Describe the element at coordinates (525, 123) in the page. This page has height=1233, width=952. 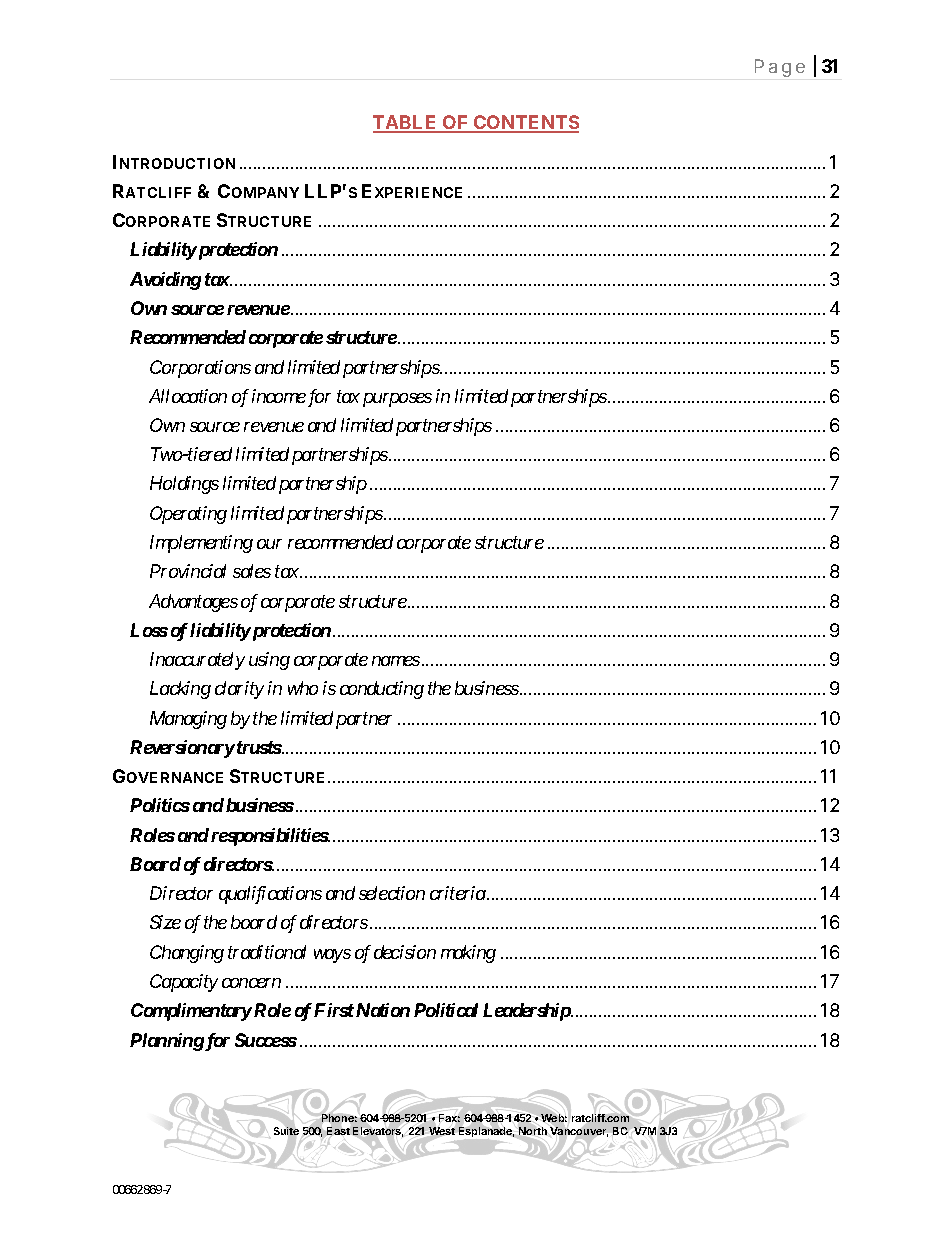
I see `CONTENTS` at that location.
